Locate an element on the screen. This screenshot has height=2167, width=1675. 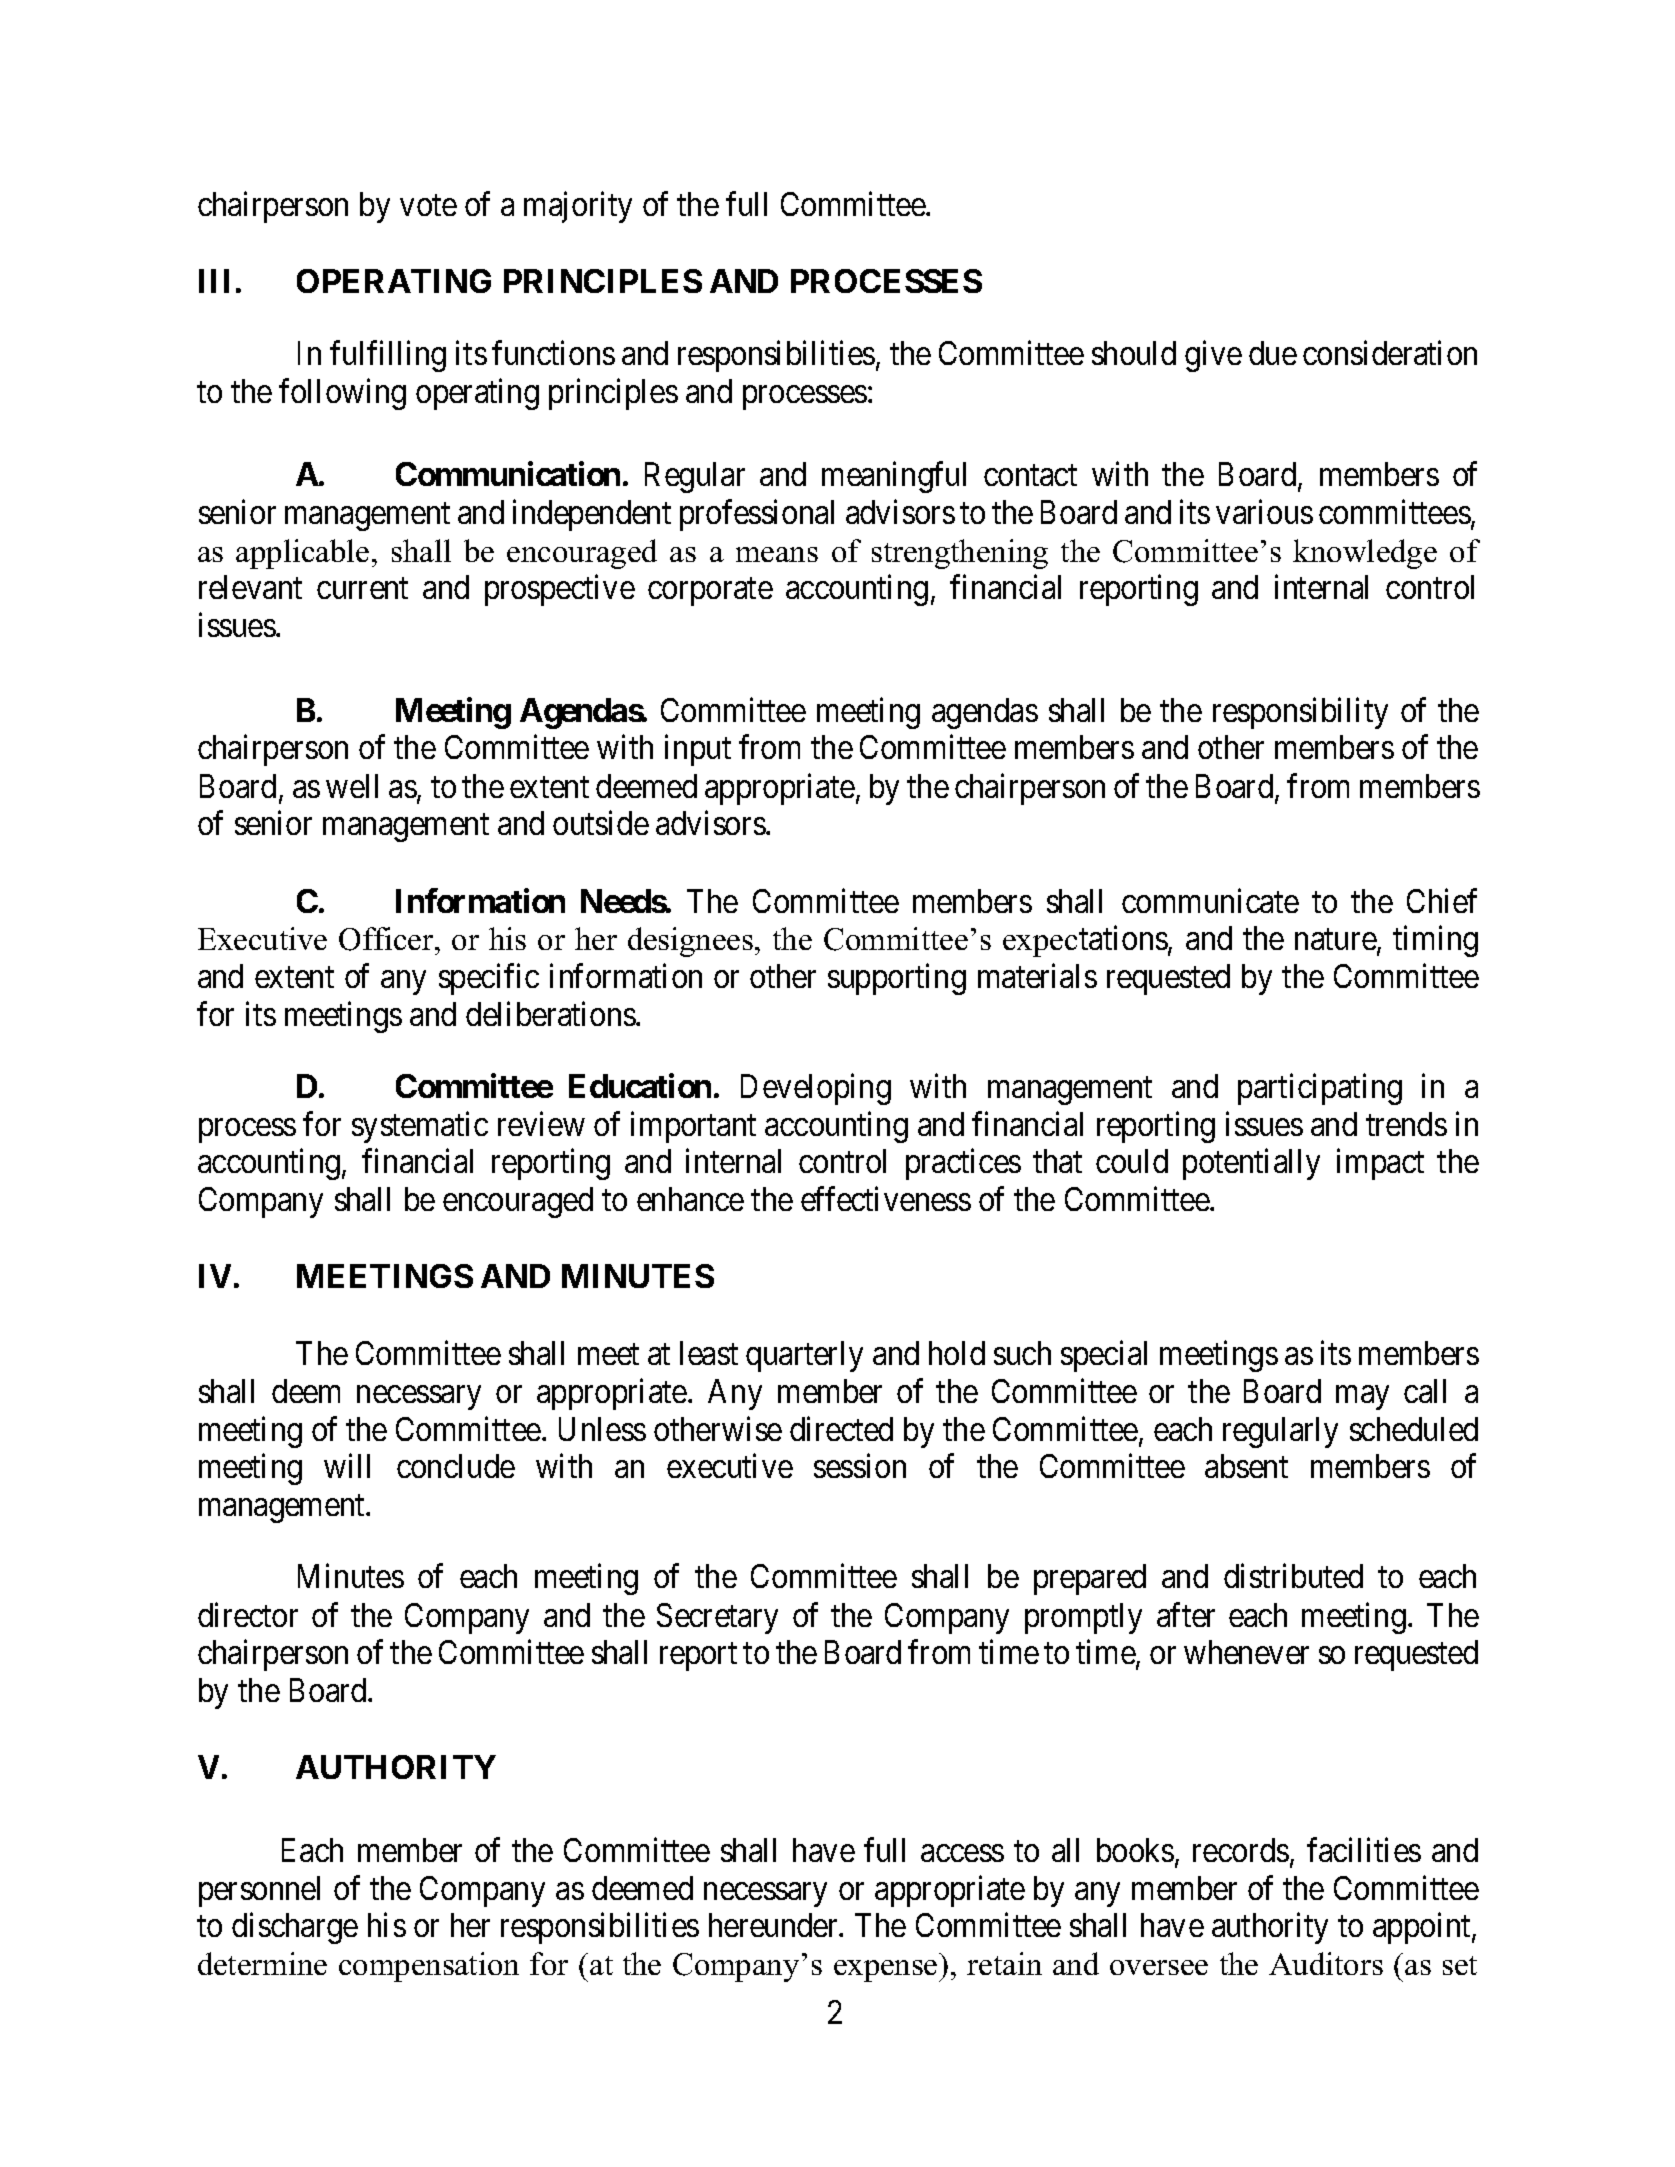
director is located at coordinates (248, 1614).
